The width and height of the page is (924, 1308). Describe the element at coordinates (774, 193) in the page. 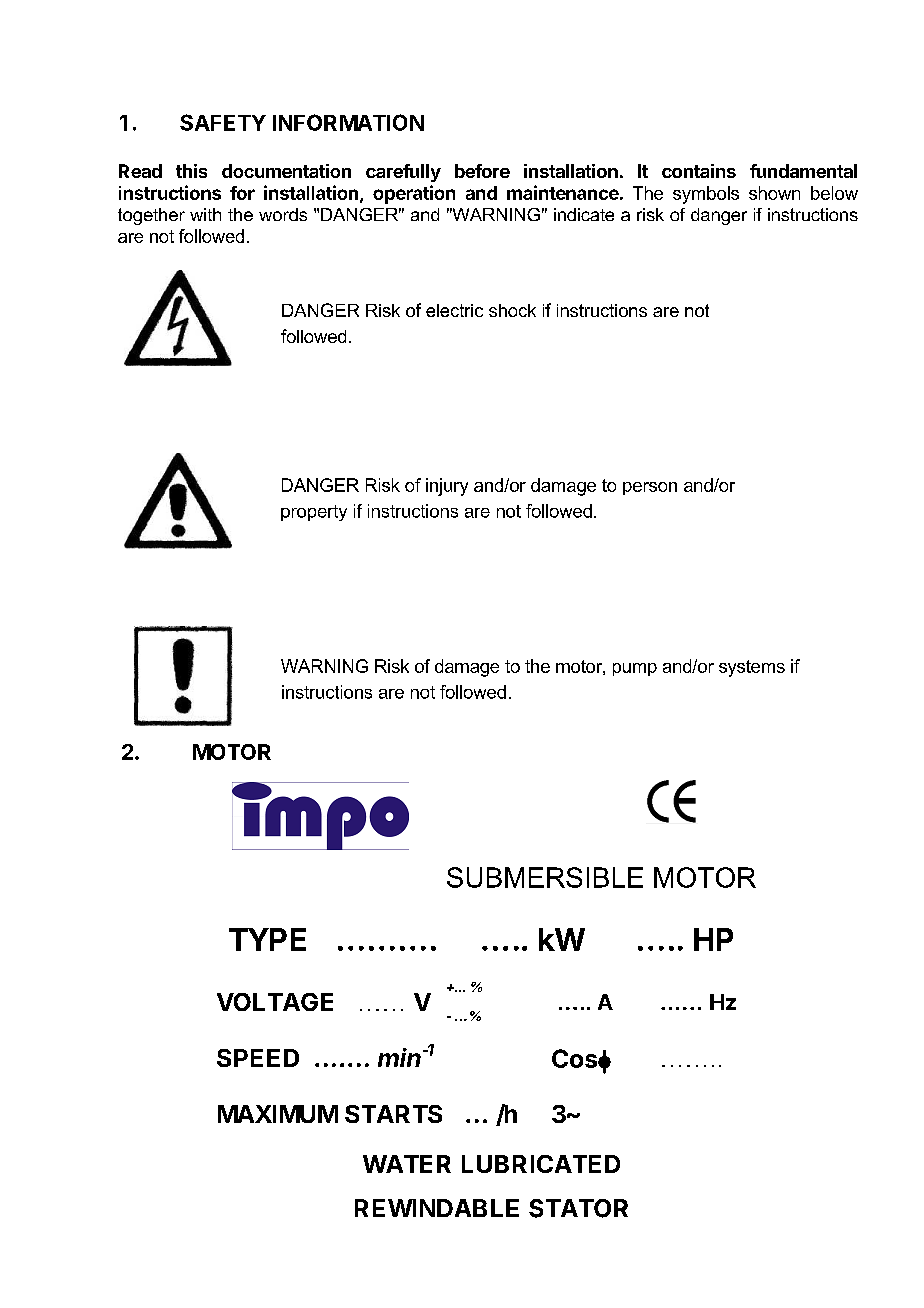

I see `shown` at that location.
